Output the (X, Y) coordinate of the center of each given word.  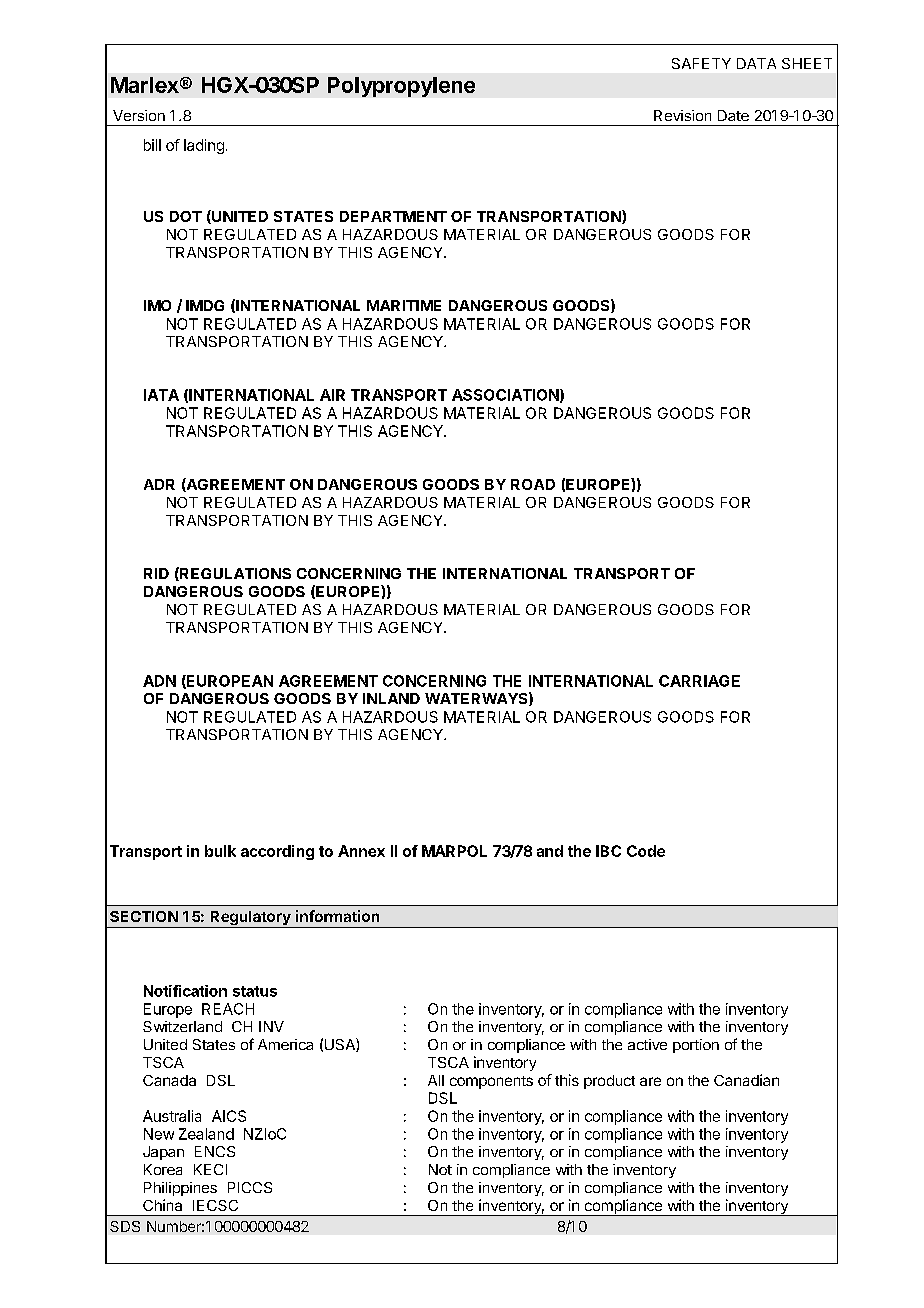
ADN (159, 681)
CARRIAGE (699, 681)
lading (204, 146)
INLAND (391, 698)
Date (733, 115)
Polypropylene (401, 87)
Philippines (180, 1189)
